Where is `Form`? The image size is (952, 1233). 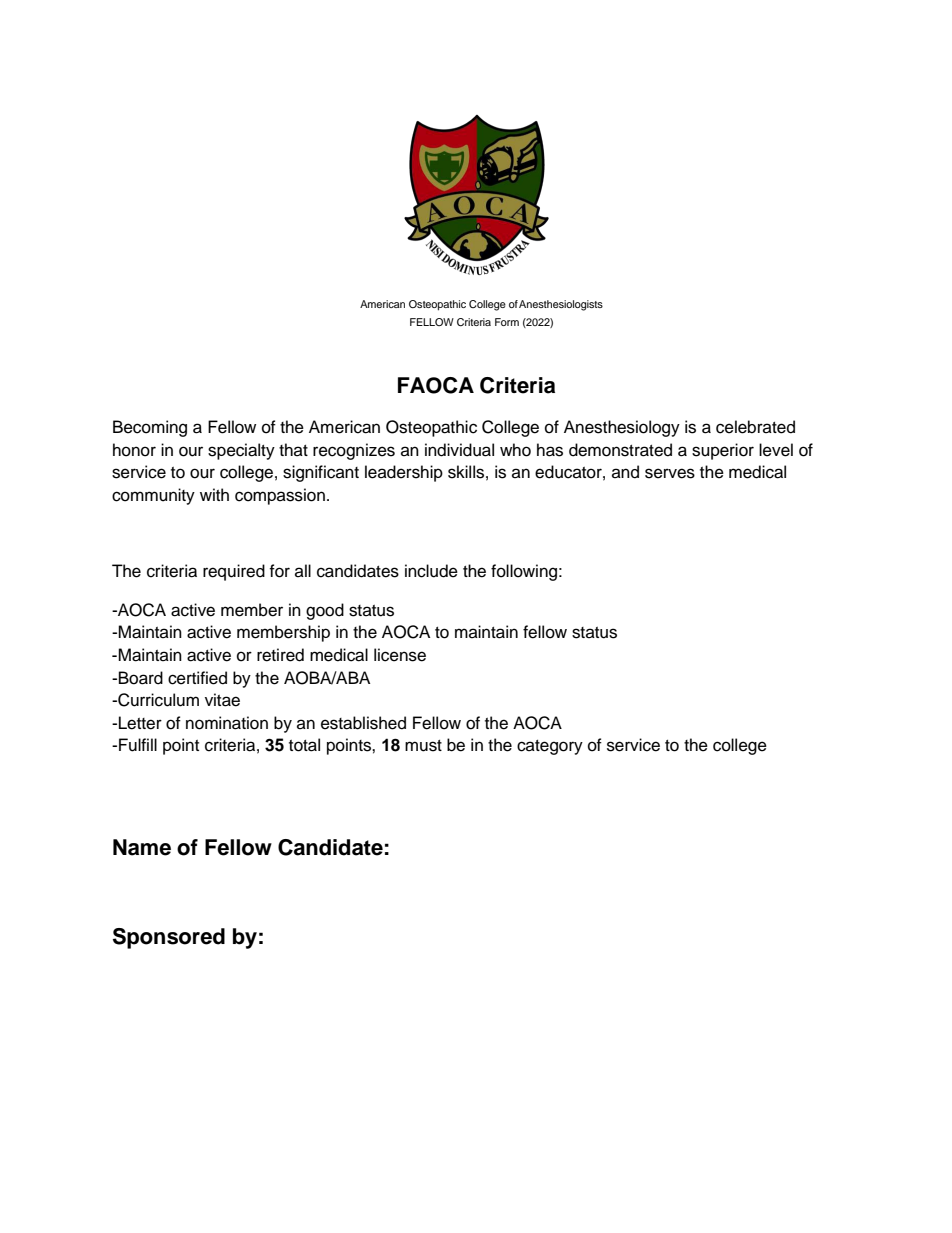 Form is located at coordinates (507, 322).
